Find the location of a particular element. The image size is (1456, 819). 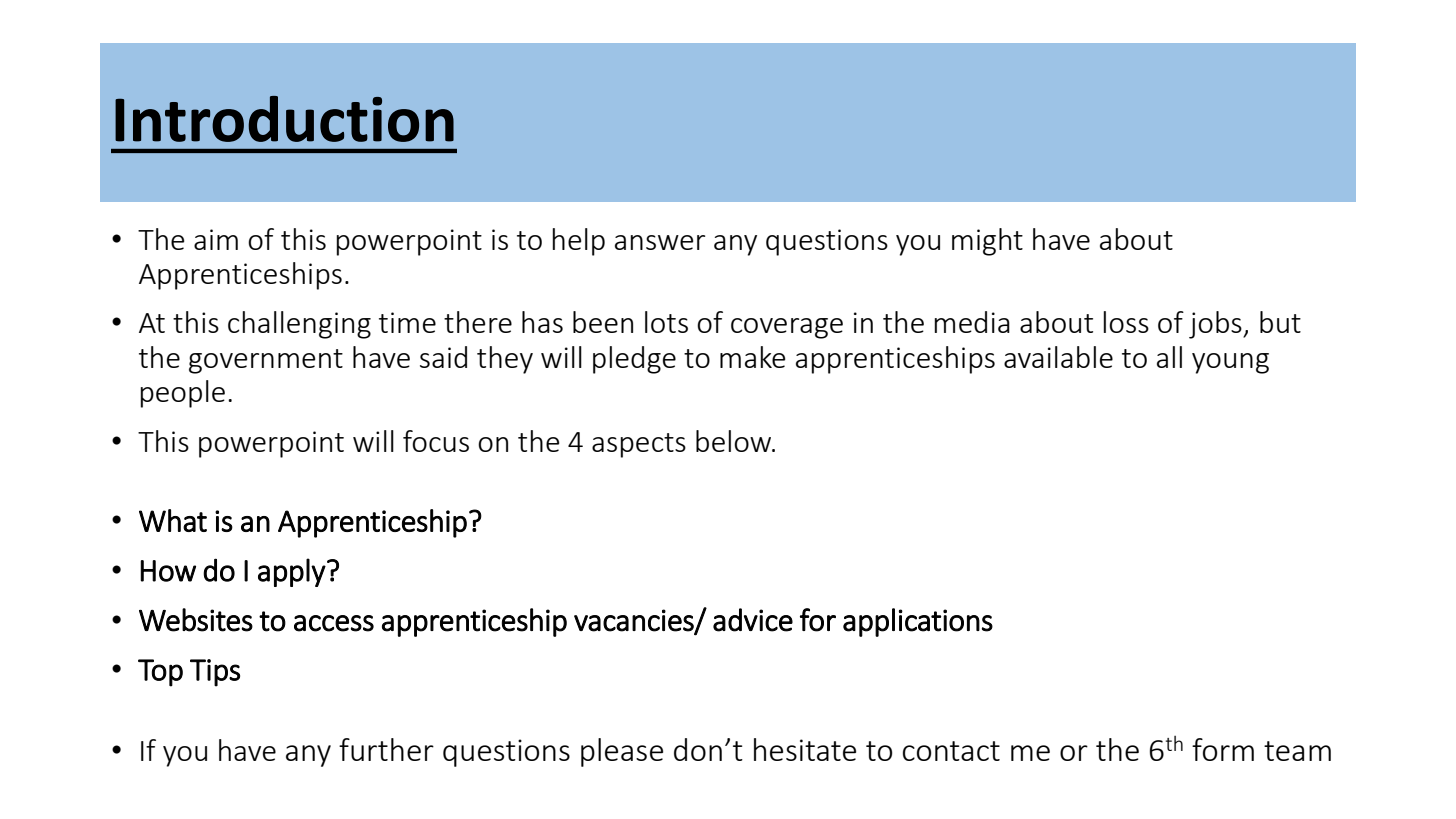

Introduction is located at coordinates (284, 119).
